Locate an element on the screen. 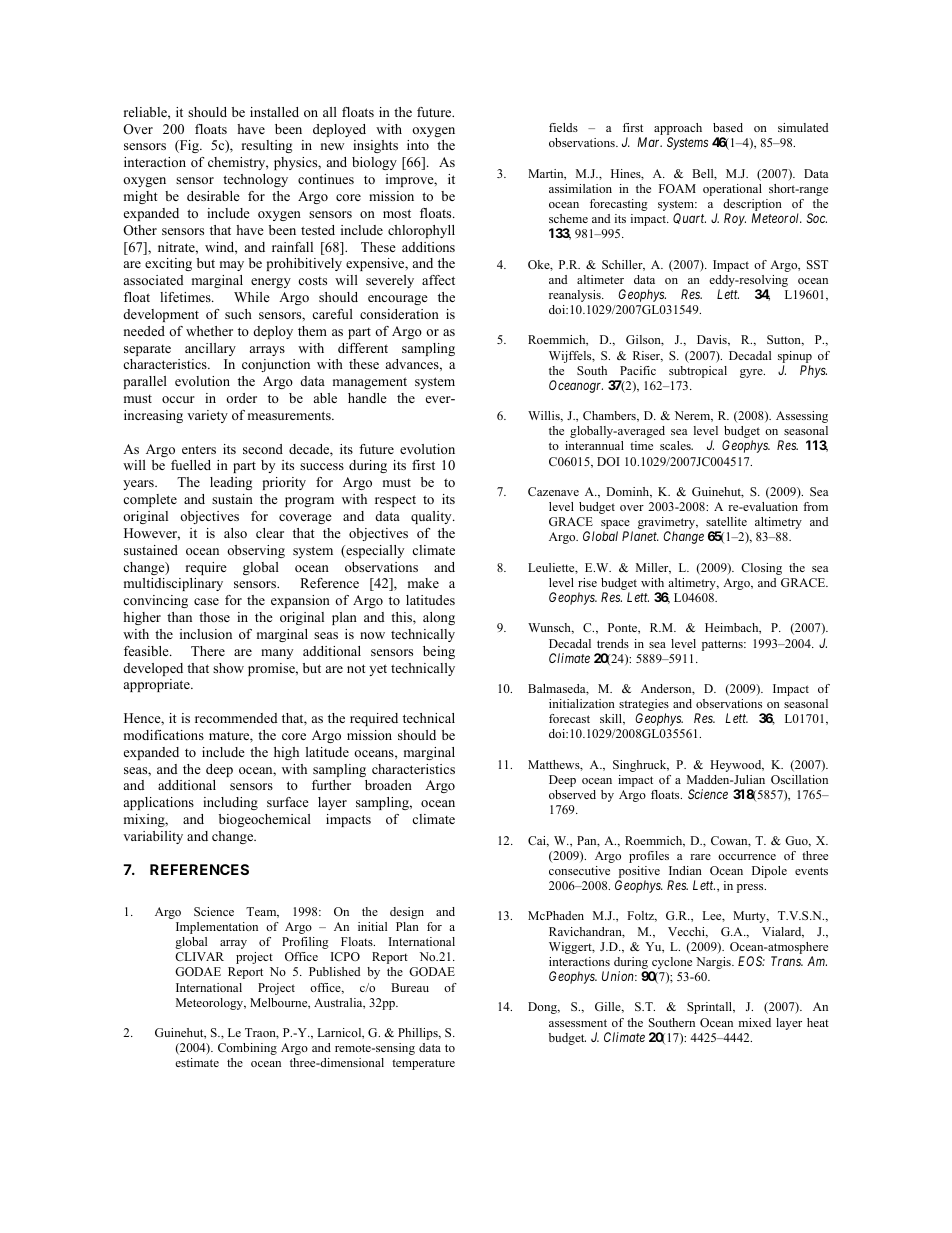 The height and width of the screenshot is (1233, 952). recommended is located at coordinates (236, 718).
